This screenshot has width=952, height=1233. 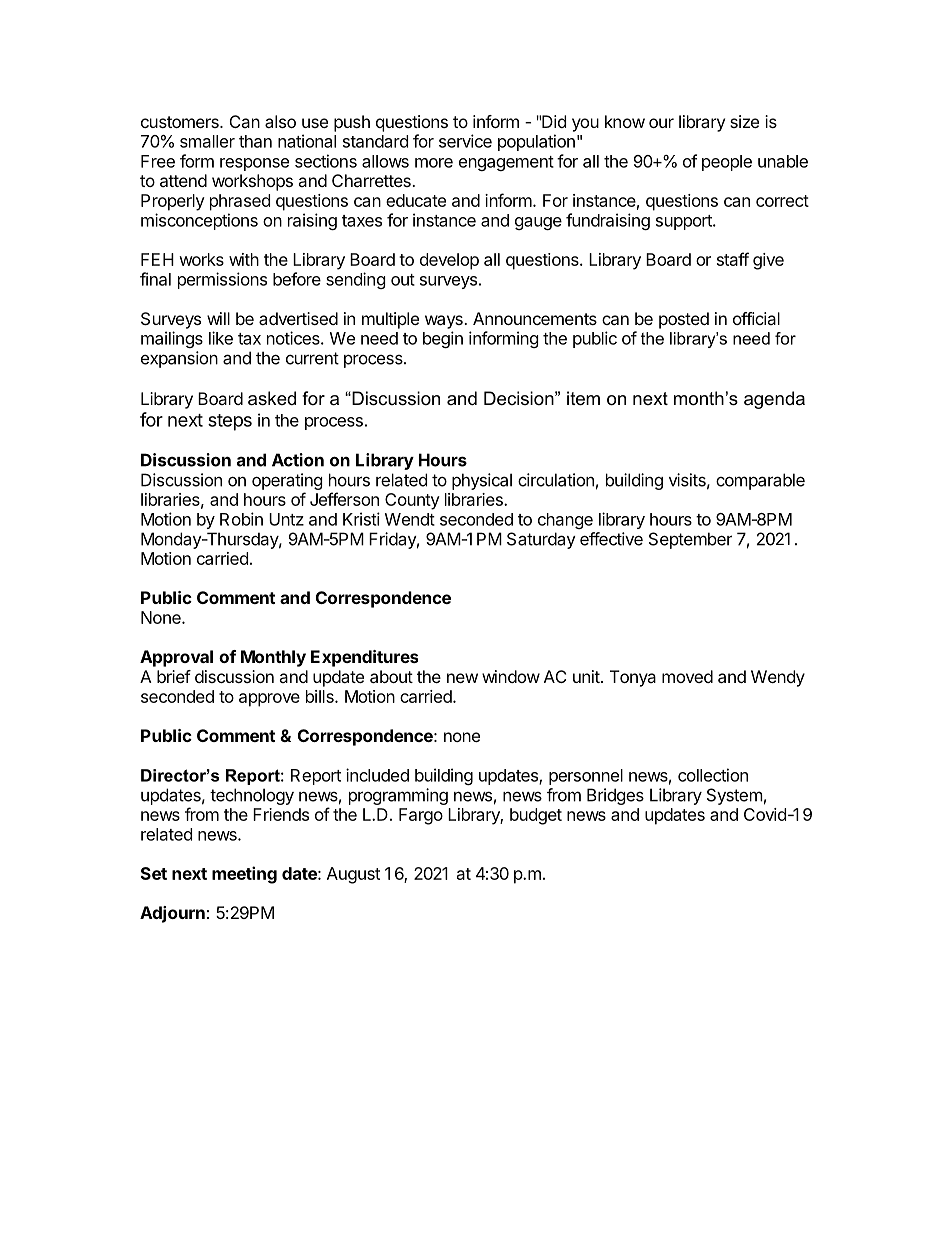 What do you see at coordinates (272, 398) in the screenshot?
I see `asked` at bounding box center [272, 398].
